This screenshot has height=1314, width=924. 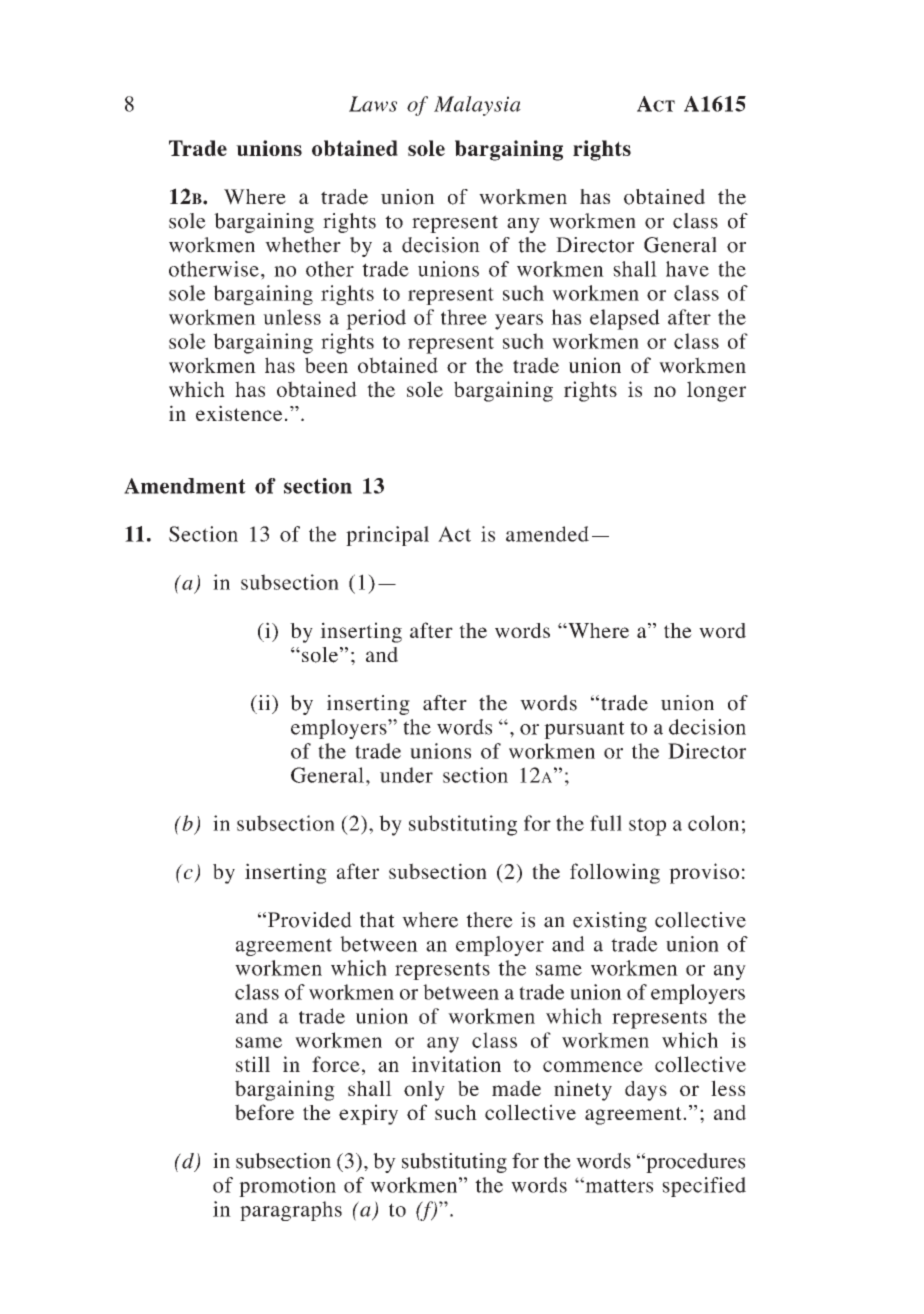 What do you see at coordinates (647, 827) in the screenshot?
I see `stop` at bounding box center [647, 827].
